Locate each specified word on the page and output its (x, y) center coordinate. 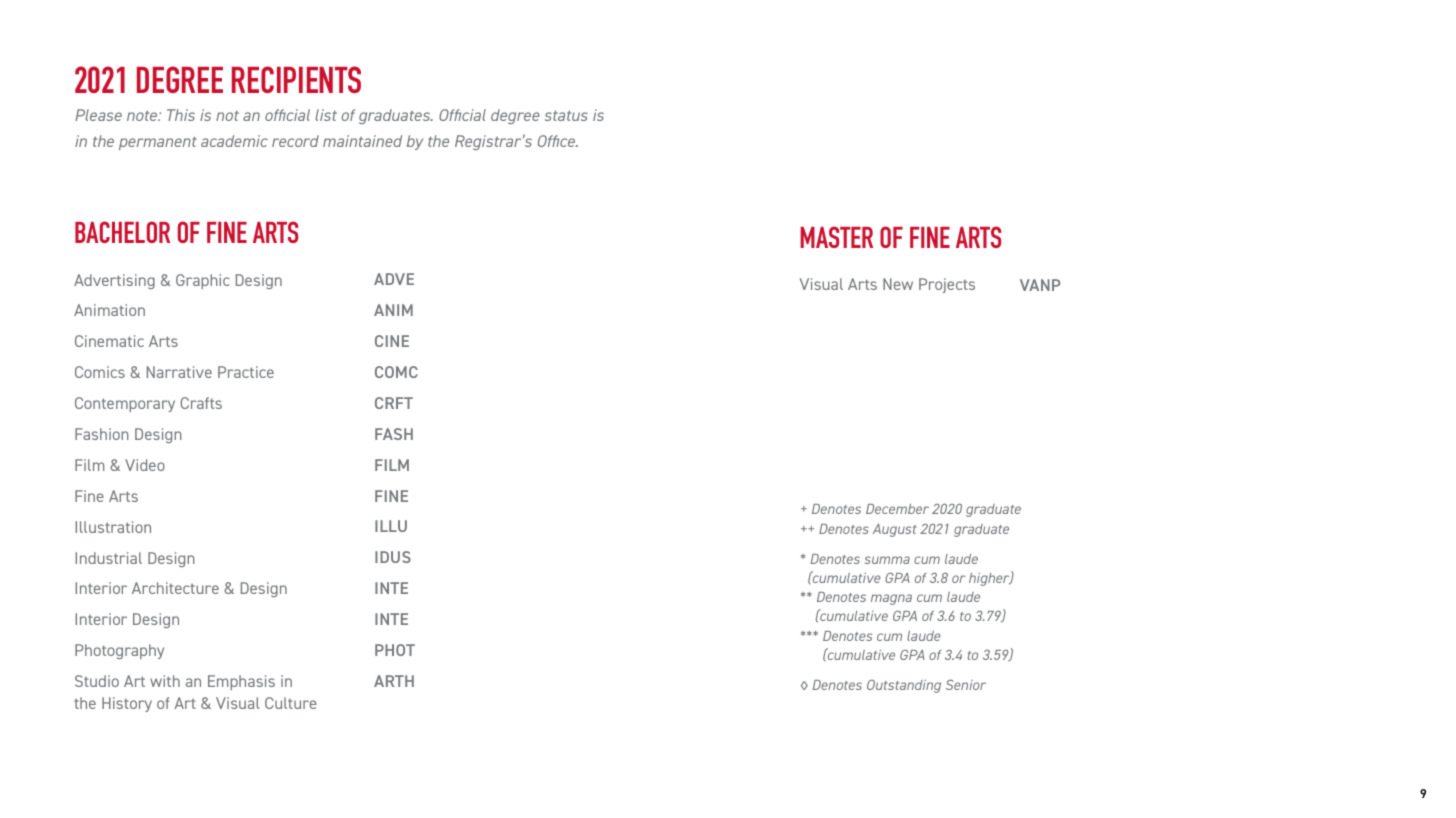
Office (558, 141)
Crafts (201, 403)
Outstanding (904, 686)
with (165, 681)
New (898, 284)
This (181, 115)
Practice (246, 372)
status (566, 115)
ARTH (394, 681)
